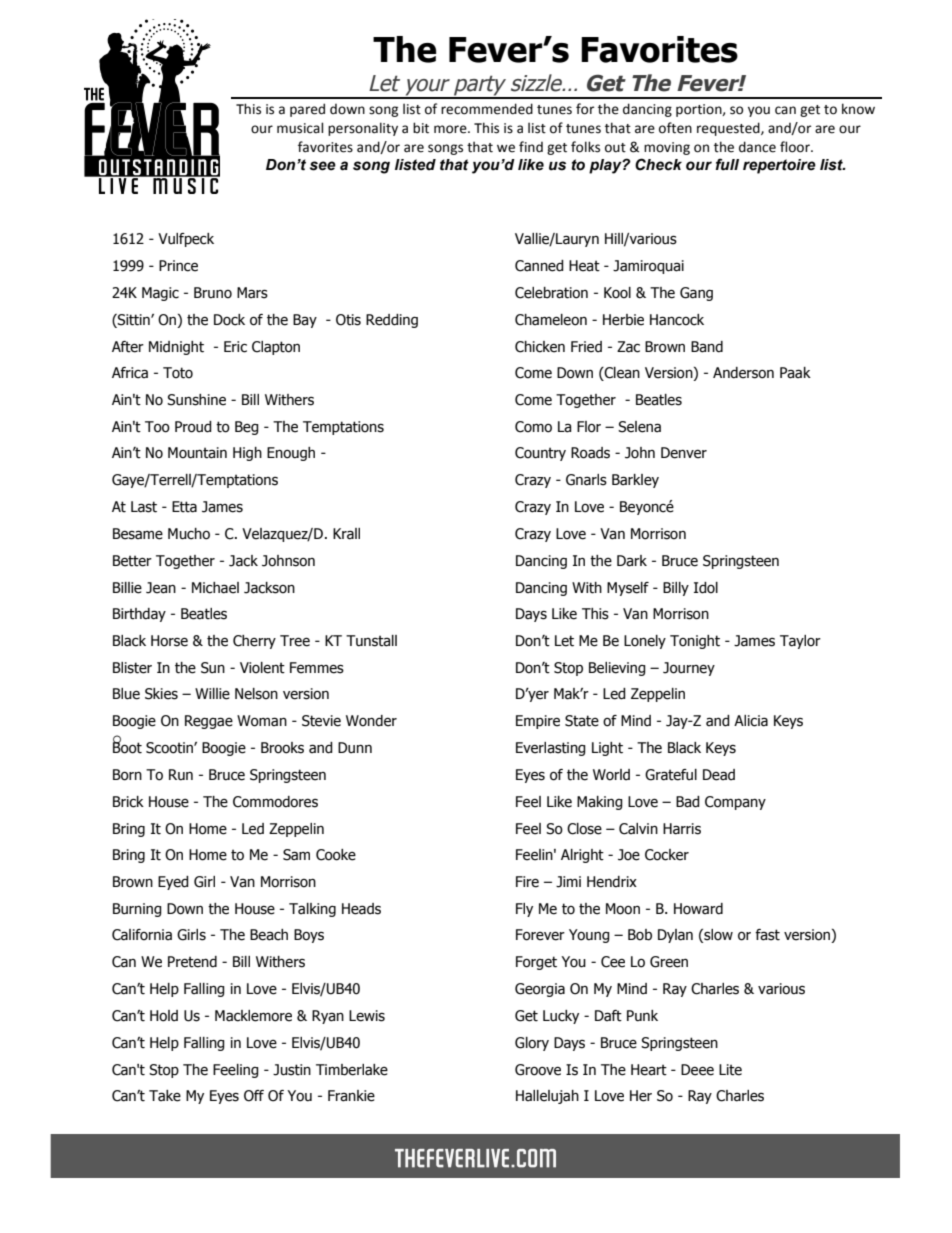 This screenshot has width=952, height=1233. I want to click on Michael, so click(215, 588).
